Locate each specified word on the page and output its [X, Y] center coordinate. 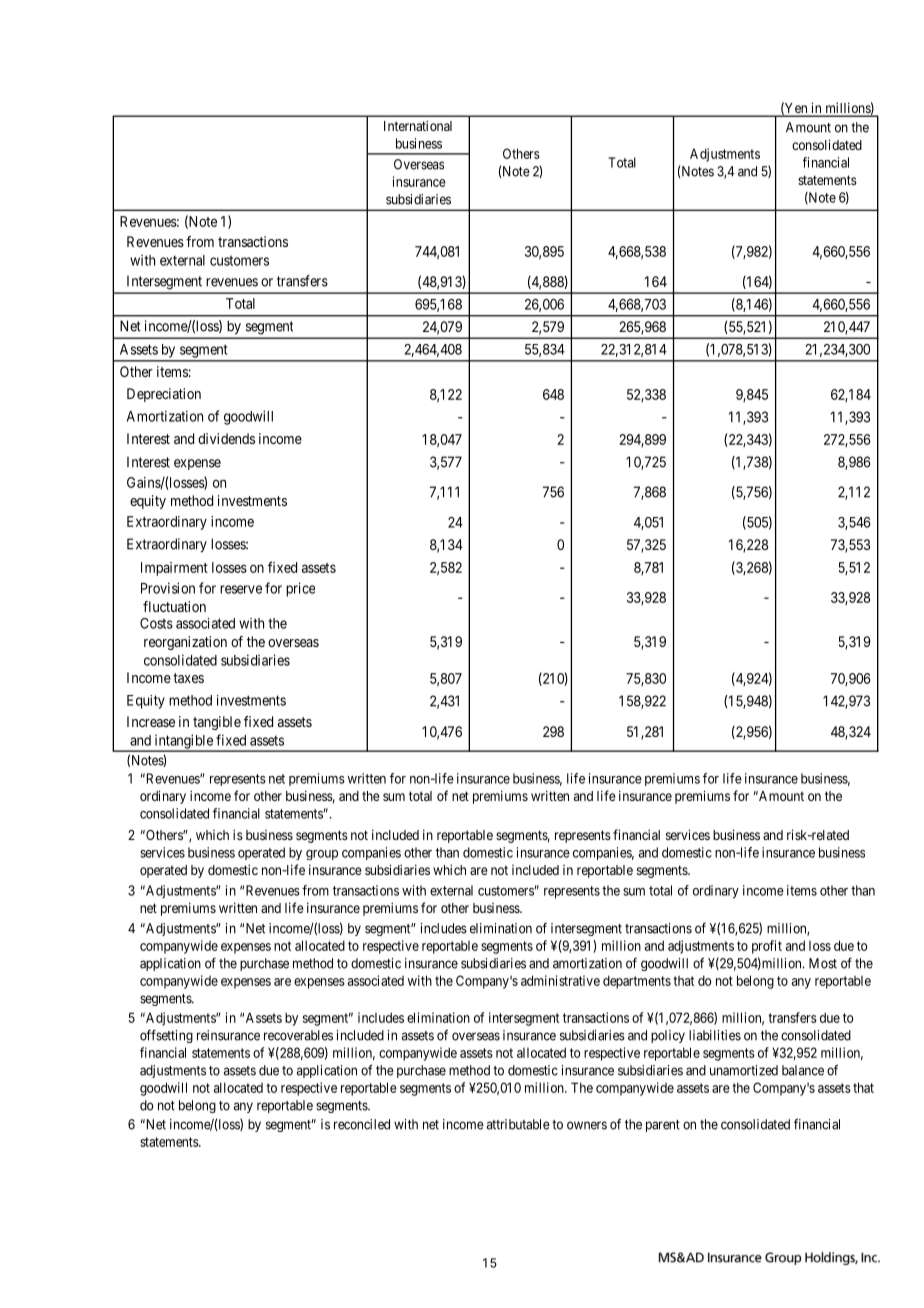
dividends [226, 438]
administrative [560, 980]
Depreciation [164, 395]
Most [823, 963]
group [322, 855]
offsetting [166, 1036]
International [418, 125]
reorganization [185, 643]
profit [767, 947]
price [300, 589]
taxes [188, 678]
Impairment [174, 569]
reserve [241, 589]
